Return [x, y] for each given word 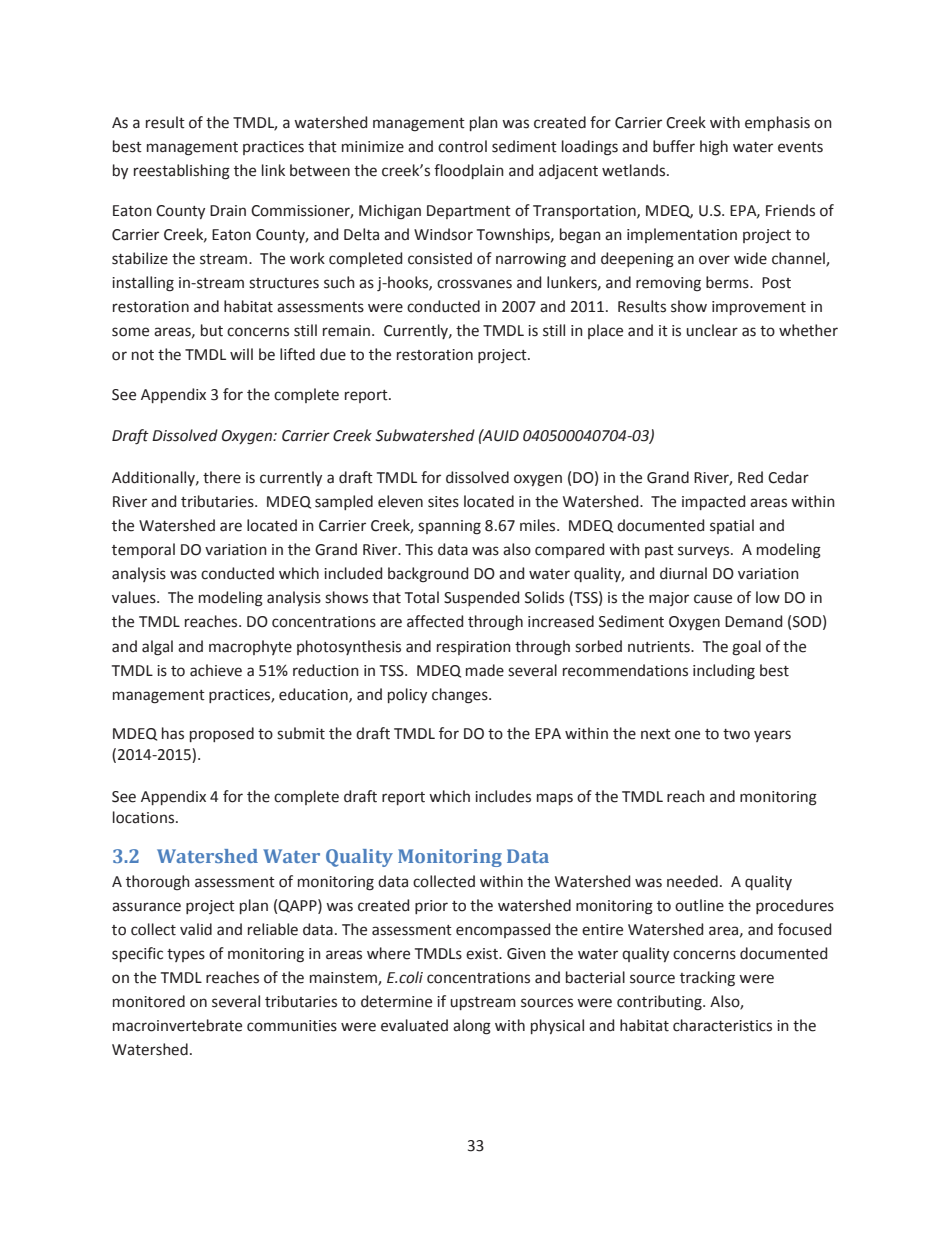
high [714, 148]
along [472, 1027]
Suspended [481, 598]
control [462, 146]
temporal [143, 550]
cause [713, 599]
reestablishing [182, 172]
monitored [149, 1001]
